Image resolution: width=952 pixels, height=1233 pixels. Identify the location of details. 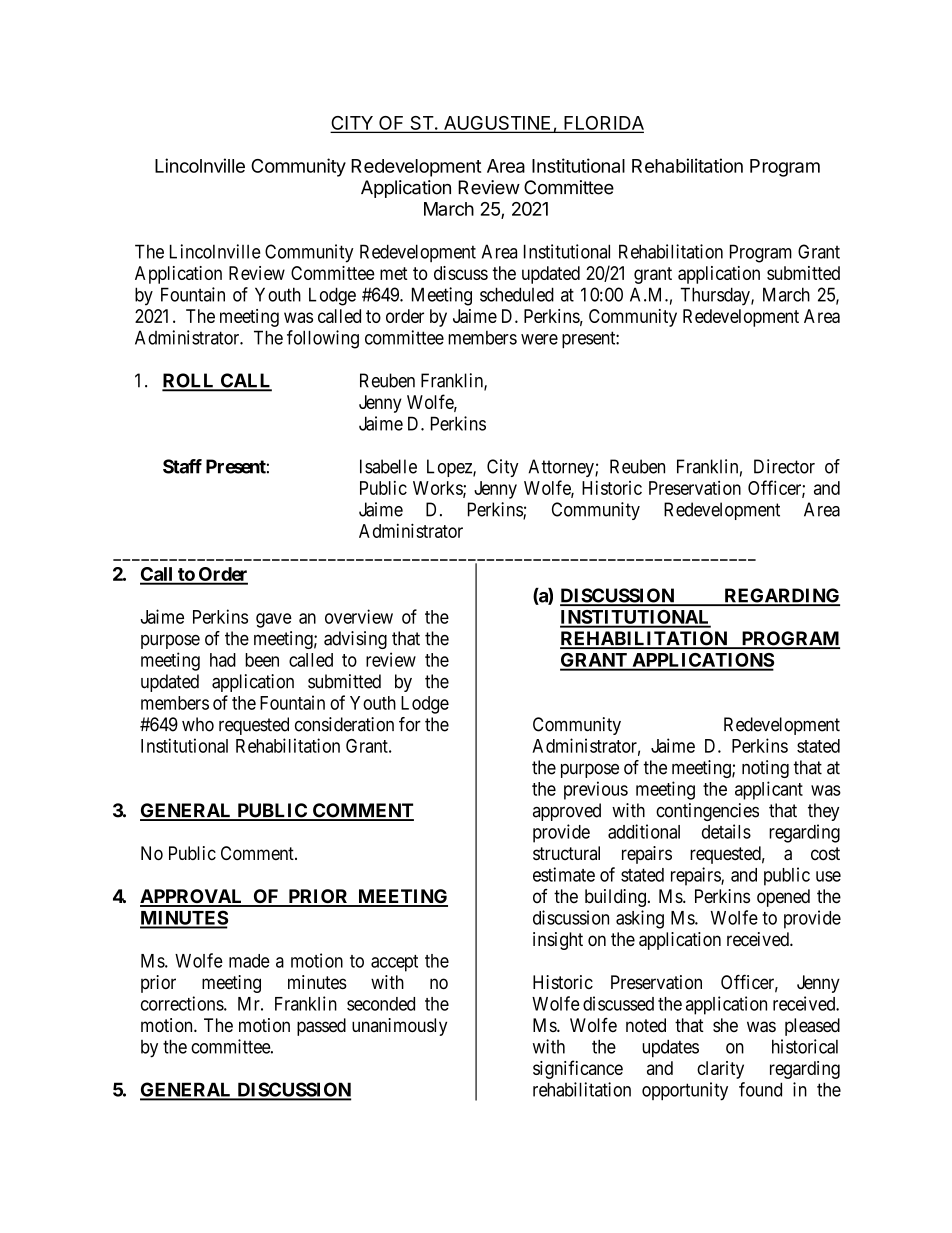
(726, 831).
